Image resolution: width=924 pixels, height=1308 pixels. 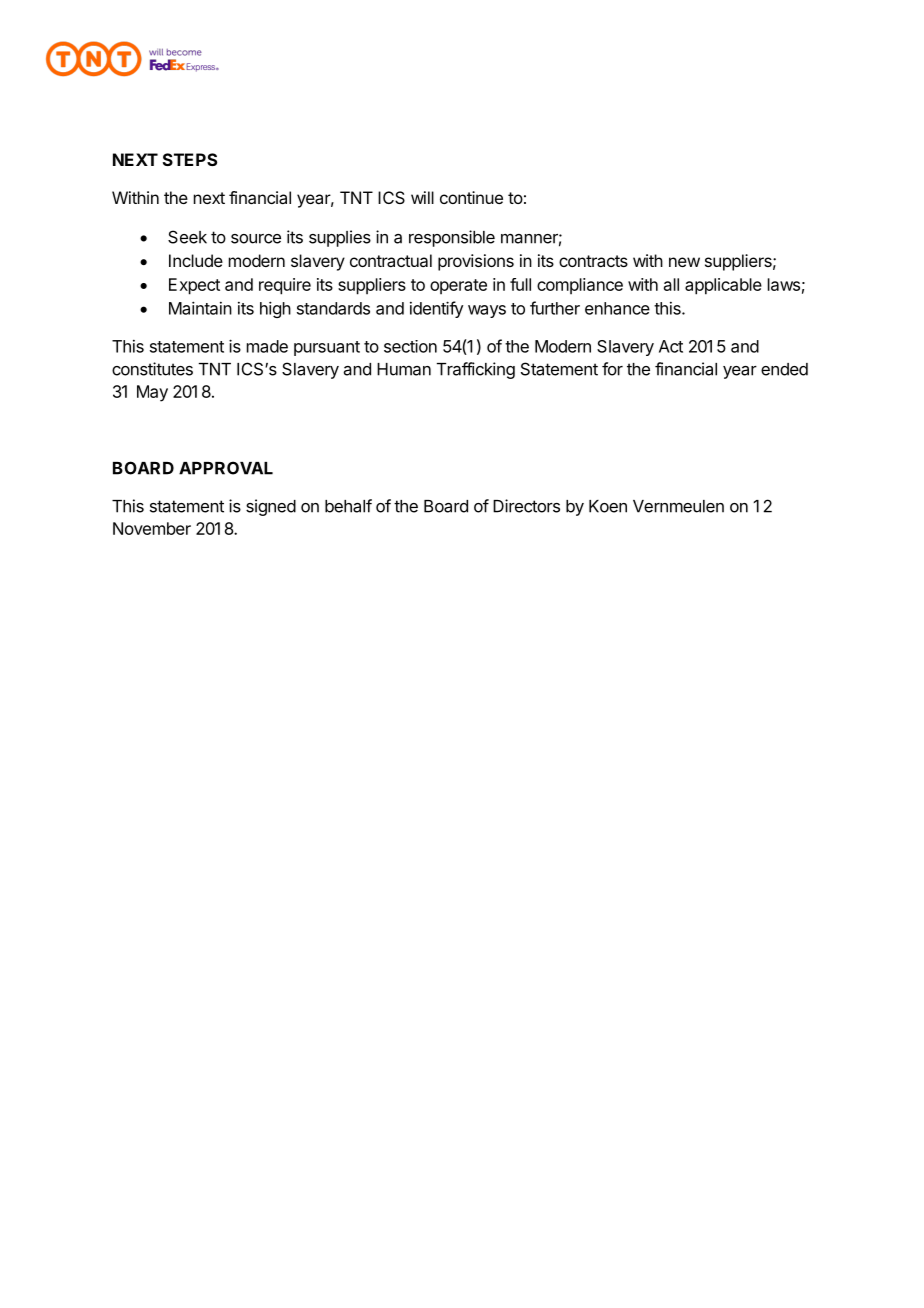 What do you see at coordinates (471, 197) in the screenshot?
I see `continue` at bounding box center [471, 197].
